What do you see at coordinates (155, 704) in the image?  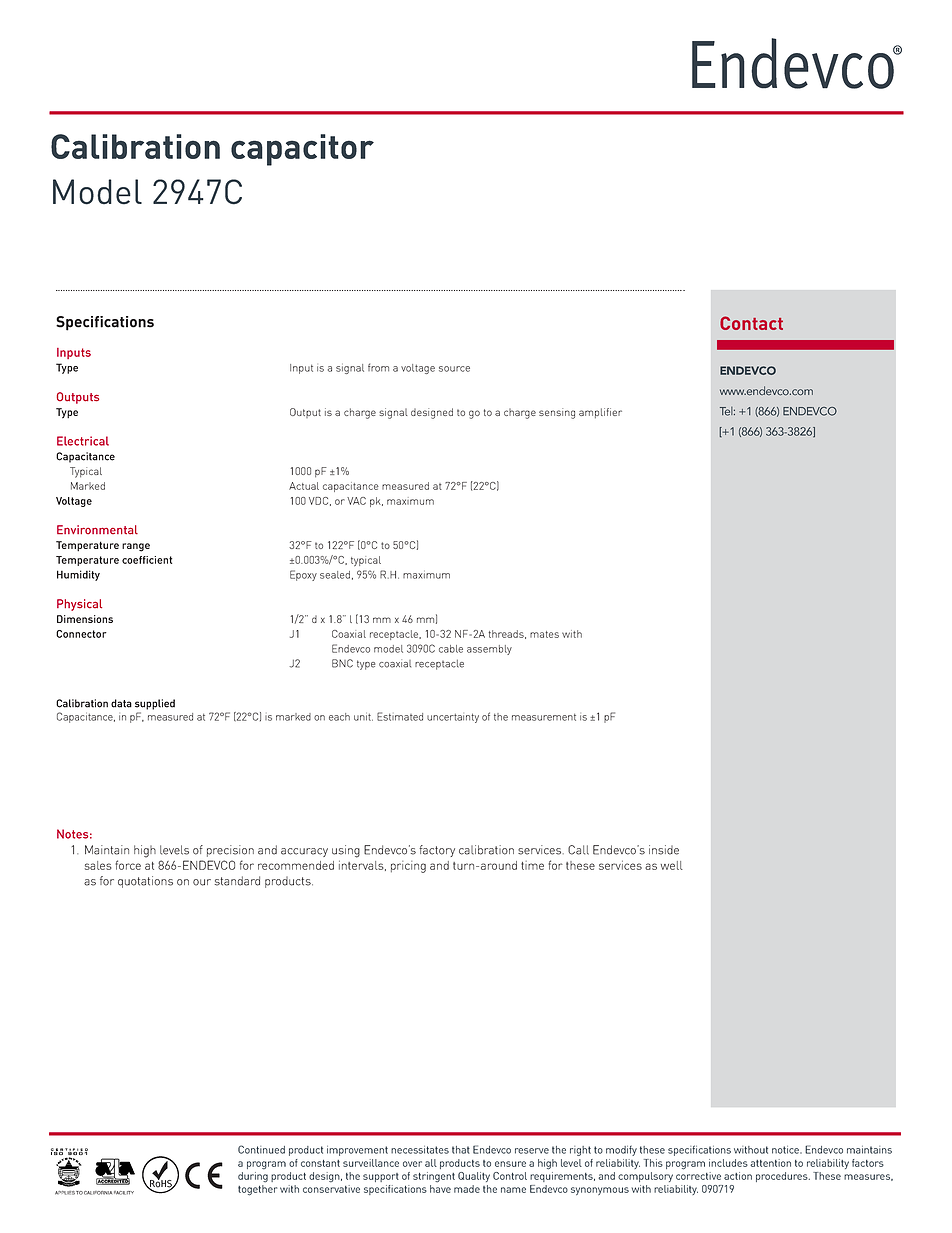 I see `supplied` at bounding box center [155, 704].
